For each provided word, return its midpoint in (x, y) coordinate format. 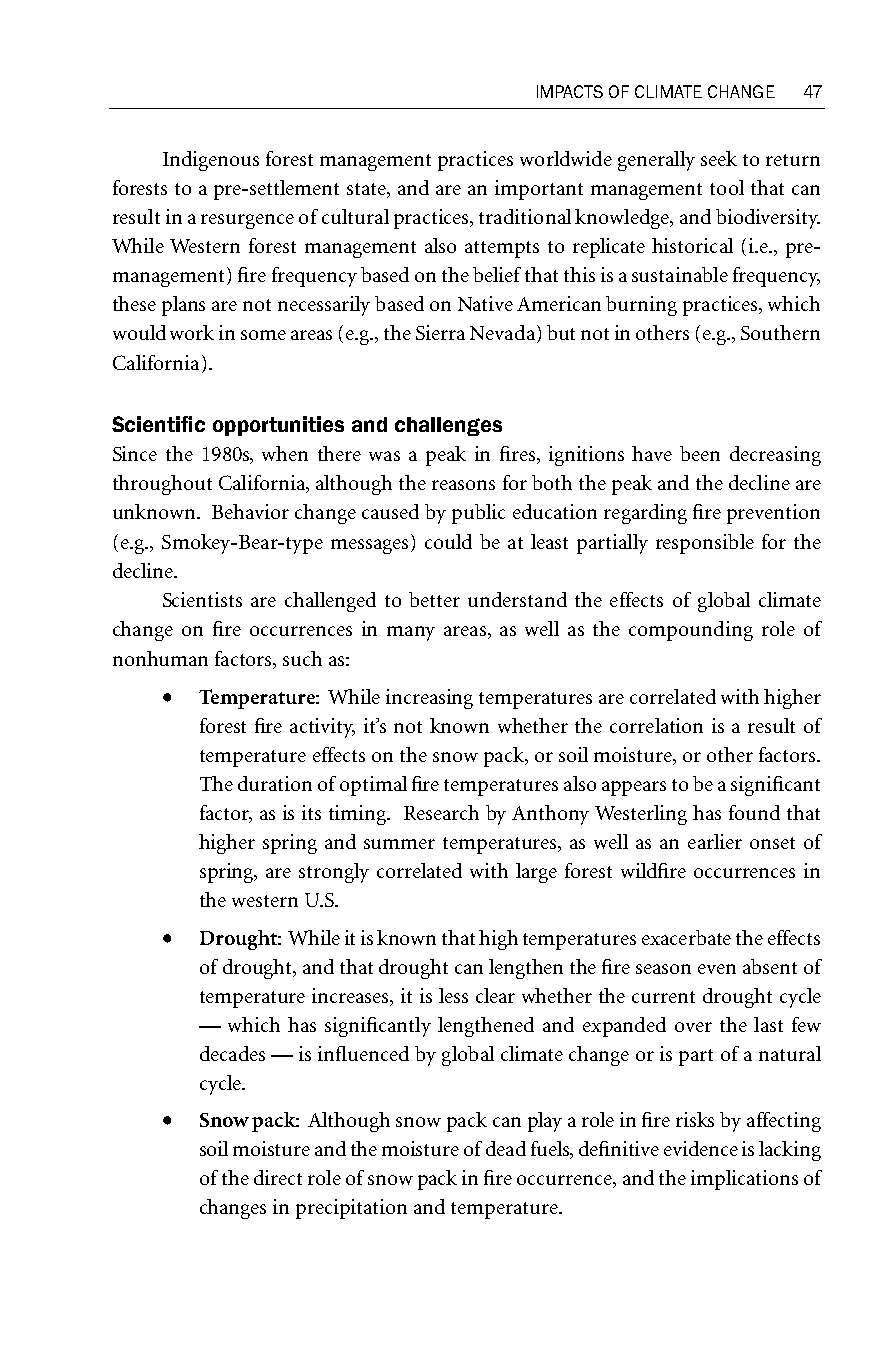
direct (278, 1177)
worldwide (566, 158)
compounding (691, 631)
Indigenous (211, 161)
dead (506, 1148)
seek (719, 158)
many (411, 633)
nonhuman (160, 658)
